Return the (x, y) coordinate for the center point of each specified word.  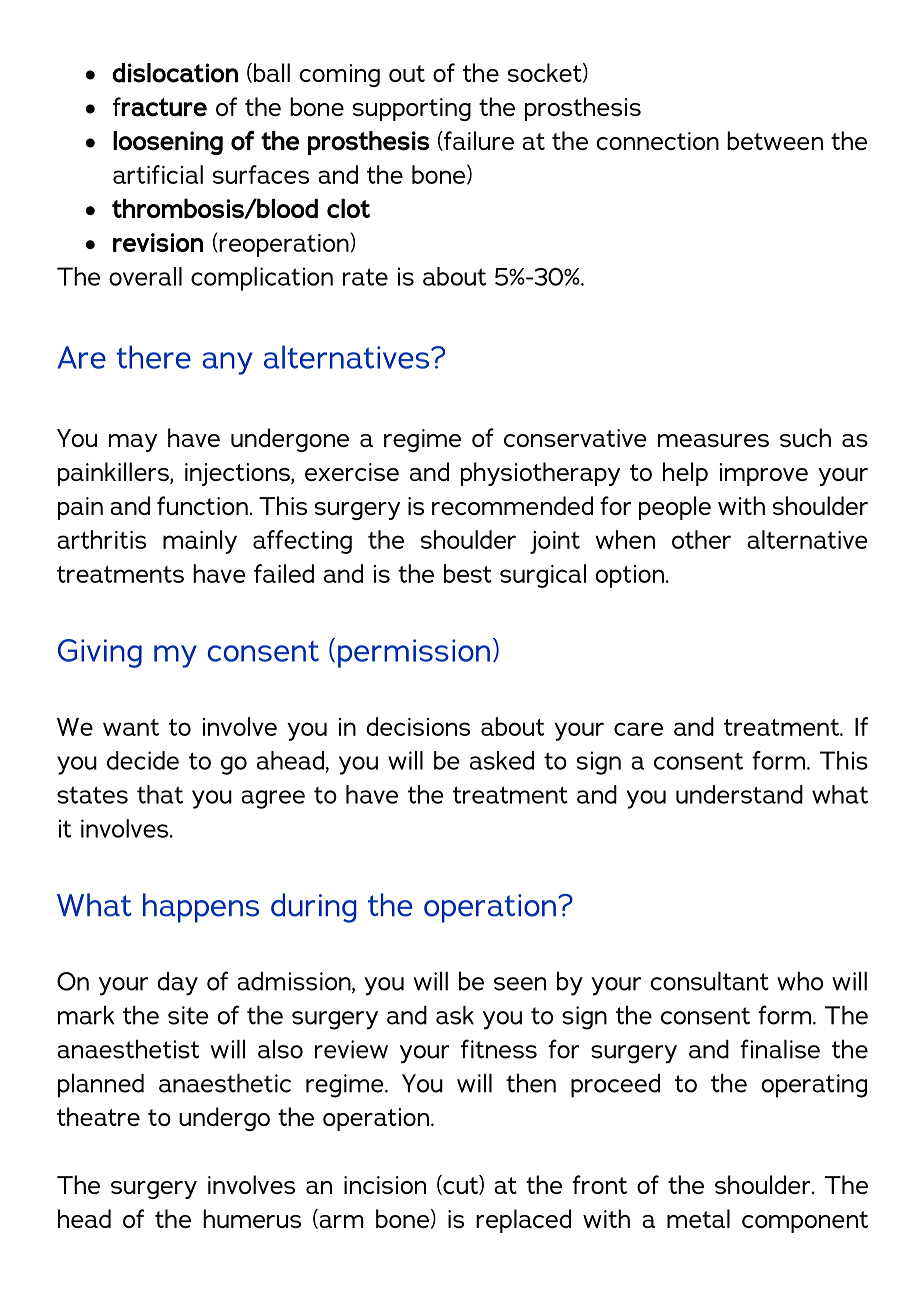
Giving (100, 653)
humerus (252, 1218)
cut (460, 1185)
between (775, 140)
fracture (160, 107)
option (630, 576)
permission (414, 653)
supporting (412, 109)
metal (698, 1218)
